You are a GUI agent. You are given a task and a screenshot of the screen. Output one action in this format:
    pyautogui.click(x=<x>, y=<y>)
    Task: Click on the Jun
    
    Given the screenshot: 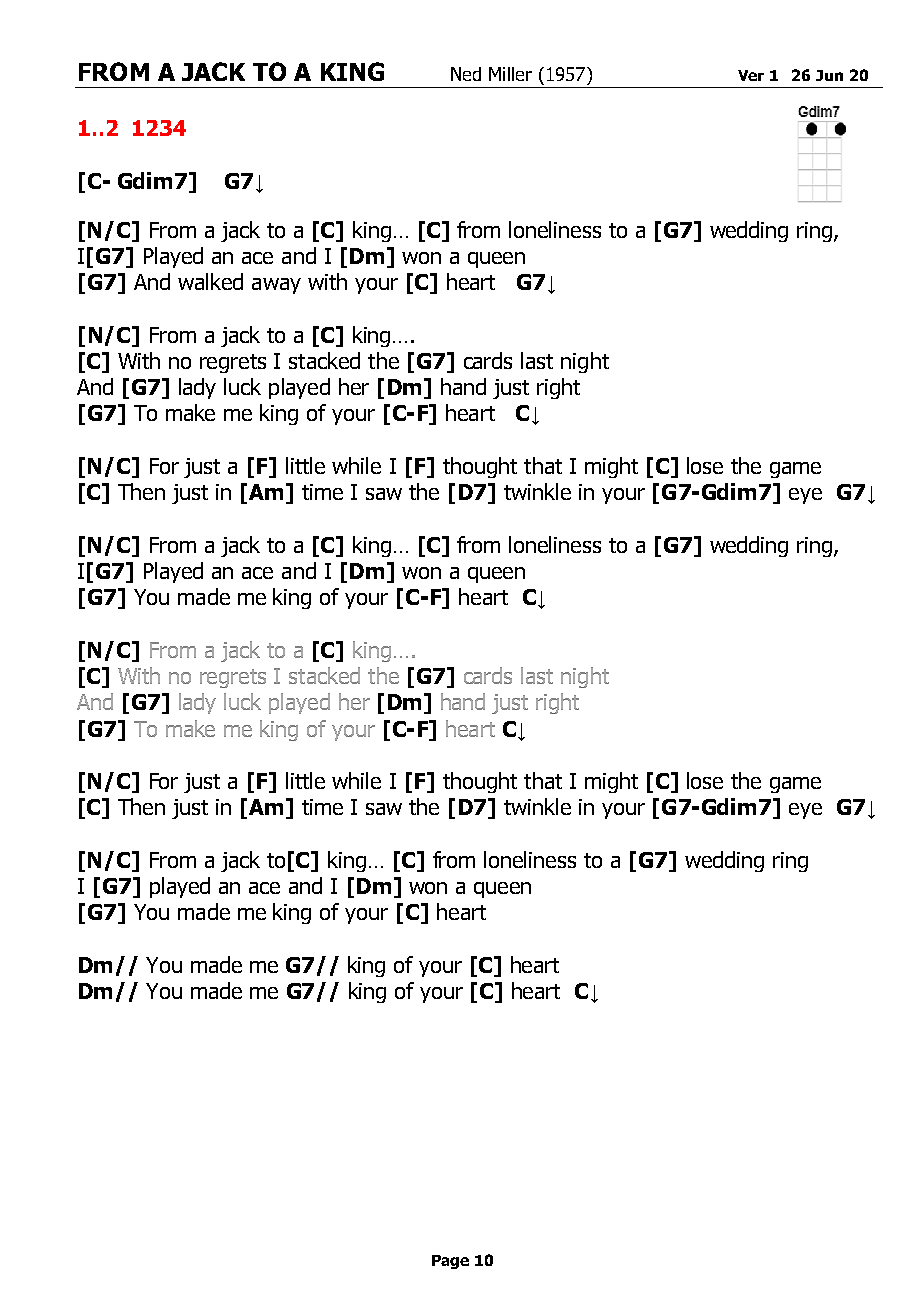 What is the action you would take?
    pyautogui.click(x=829, y=75)
